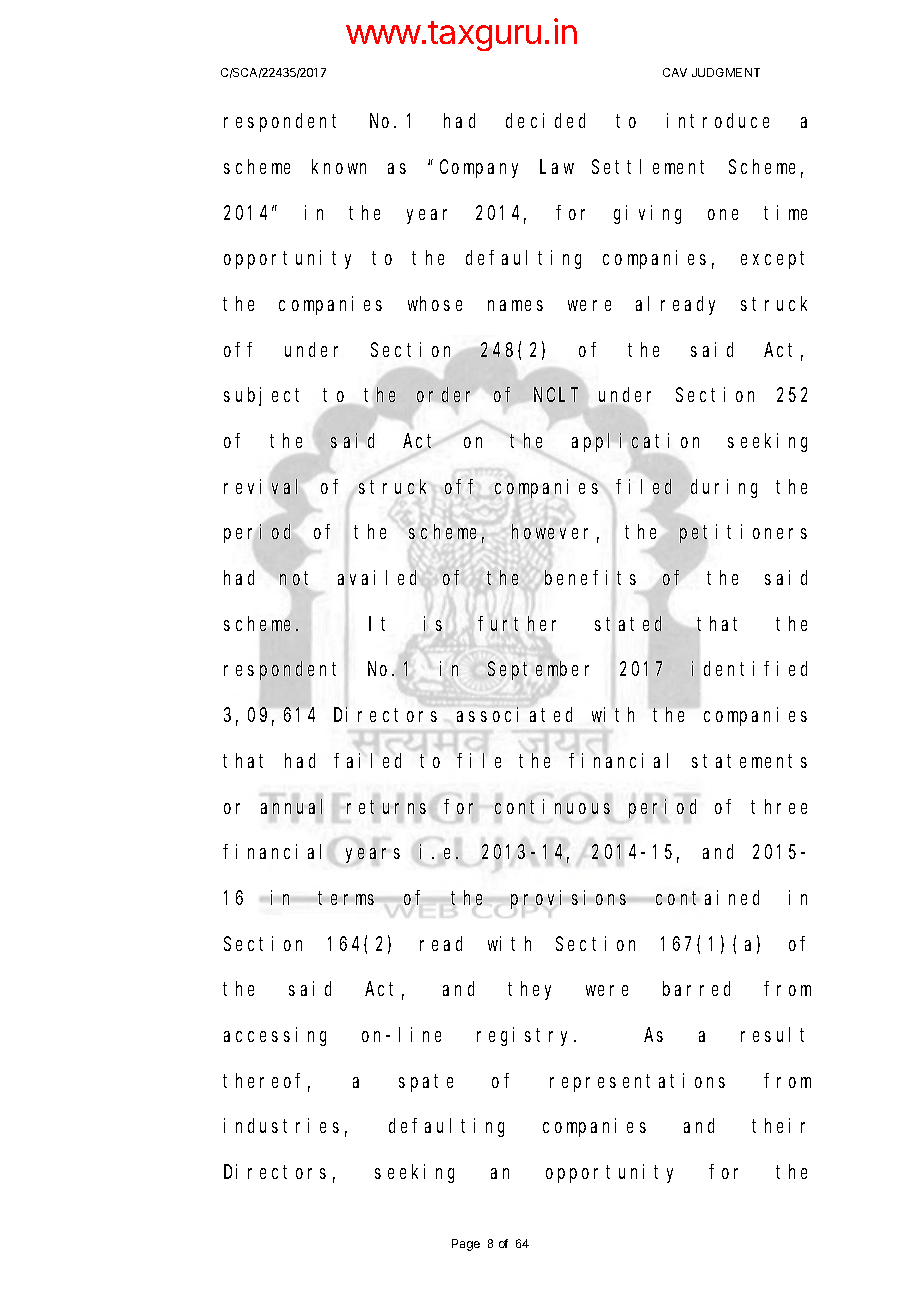 The width and height of the document is (924, 1308). What do you see at coordinates (557, 167) in the document?
I see `Law` at bounding box center [557, 167].
